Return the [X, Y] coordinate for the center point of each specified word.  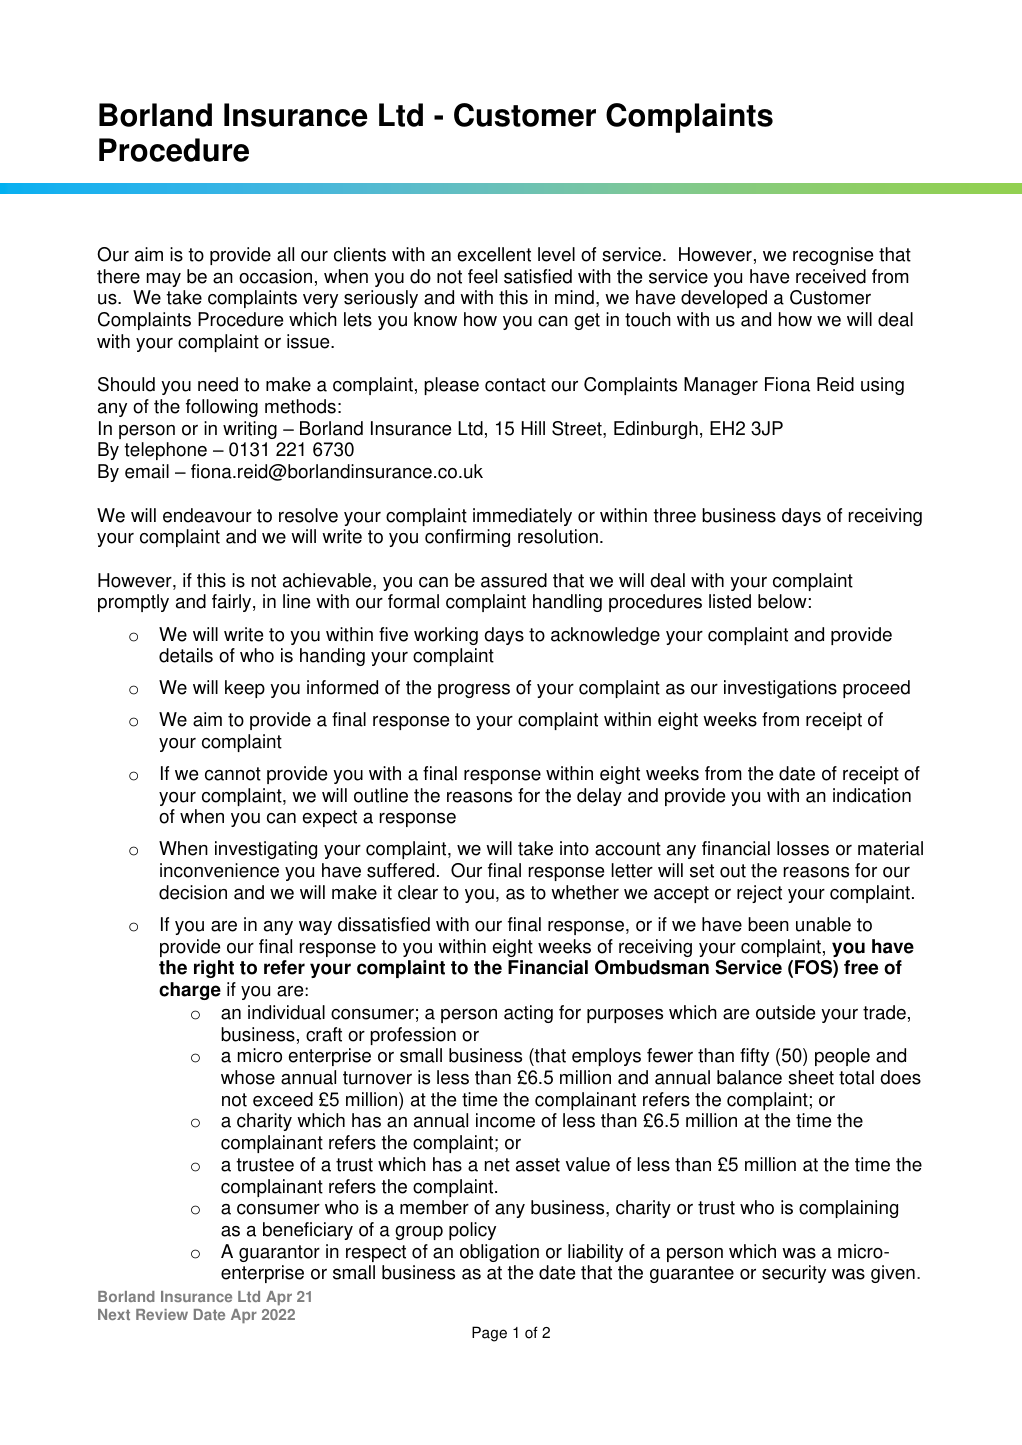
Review [162, 1314]
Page [489, 1334]
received [831, 276]
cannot [233, 774]
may [164, 280]
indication [872, 795]
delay [599, 797]
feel [482, 276]
